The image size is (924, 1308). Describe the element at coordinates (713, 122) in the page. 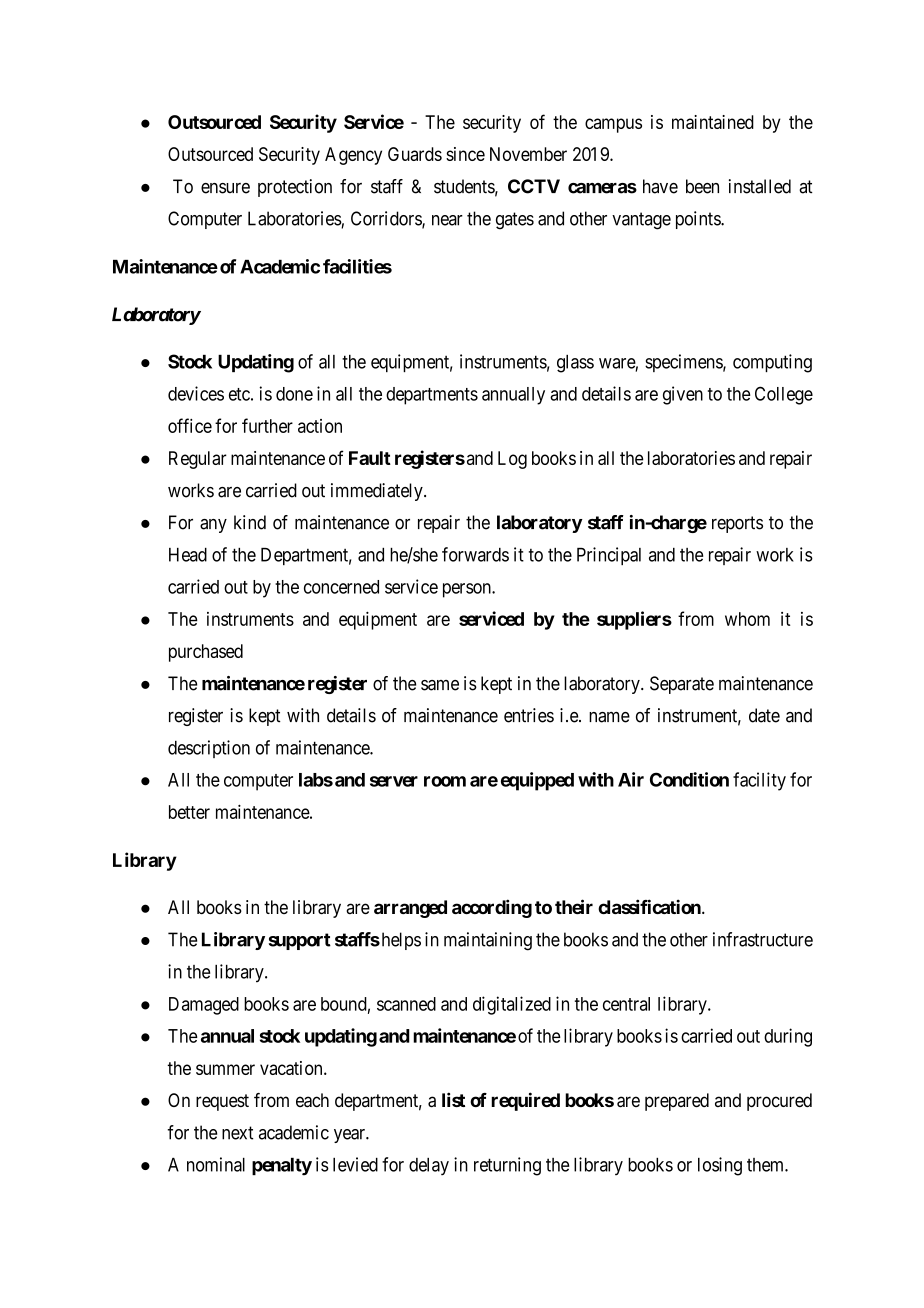

I see `maintained` at that location.
